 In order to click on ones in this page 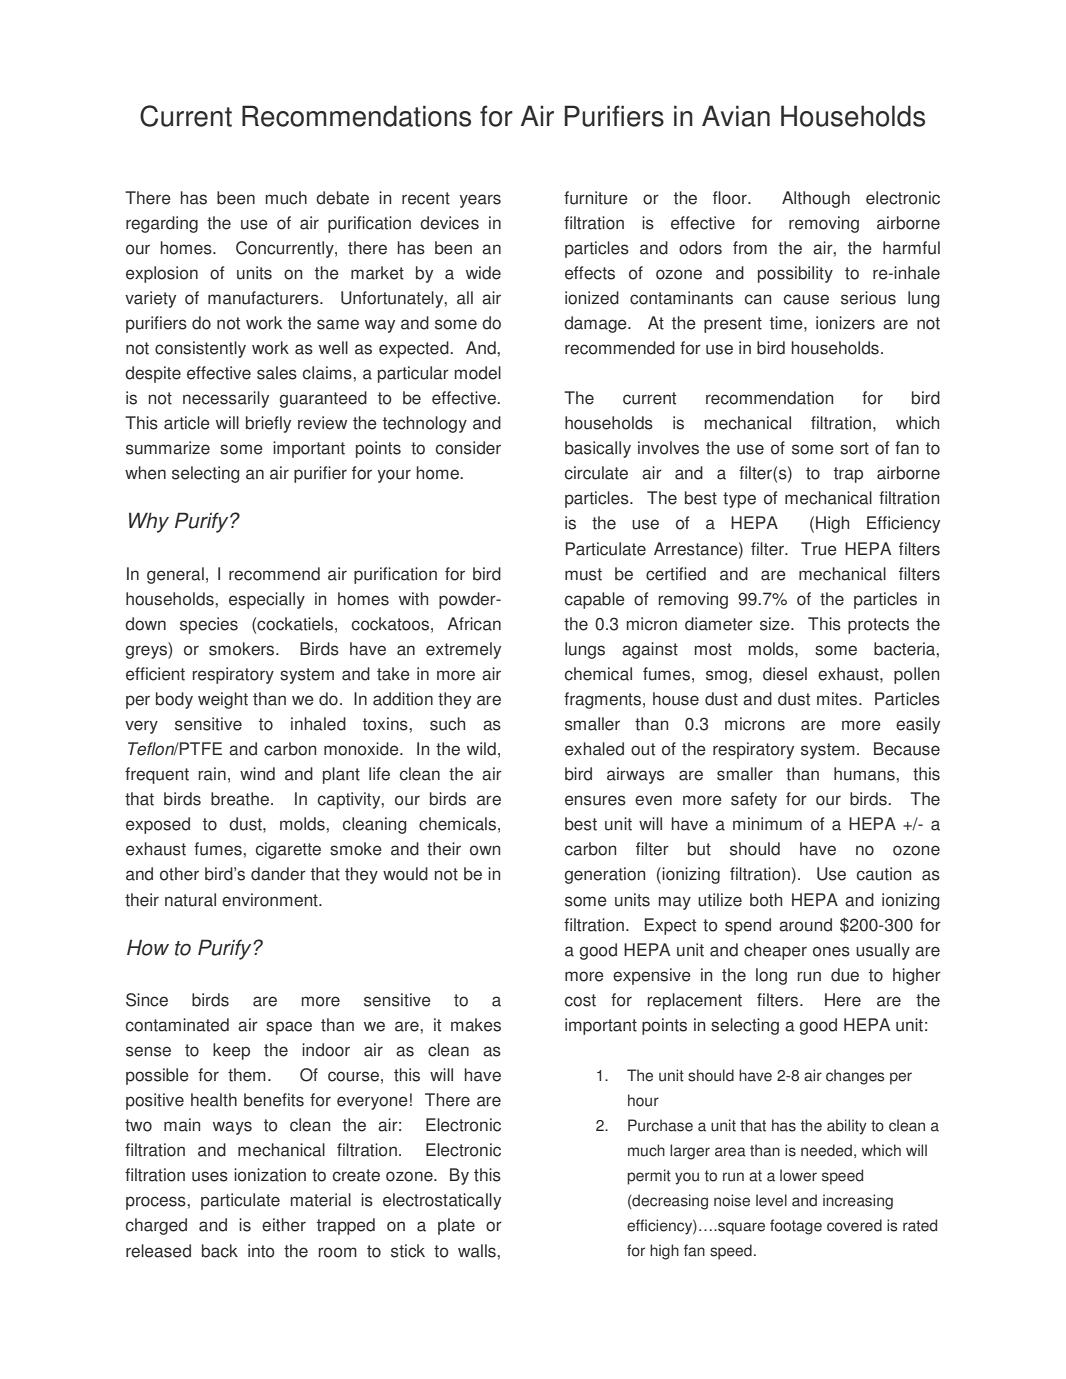, I will do `click(831, 951)`.
